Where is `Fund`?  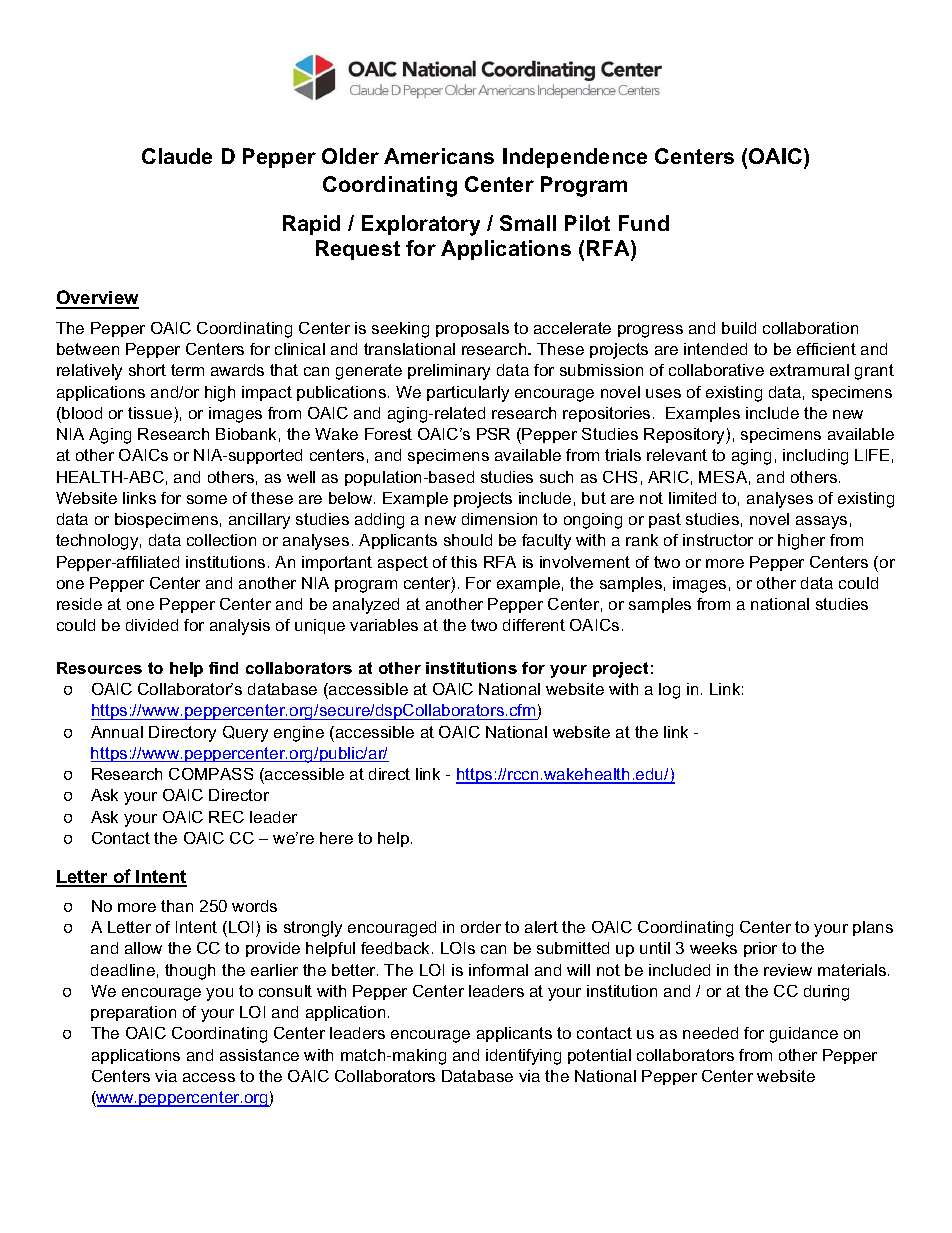 Fund is located at coordinates (644, 223).
